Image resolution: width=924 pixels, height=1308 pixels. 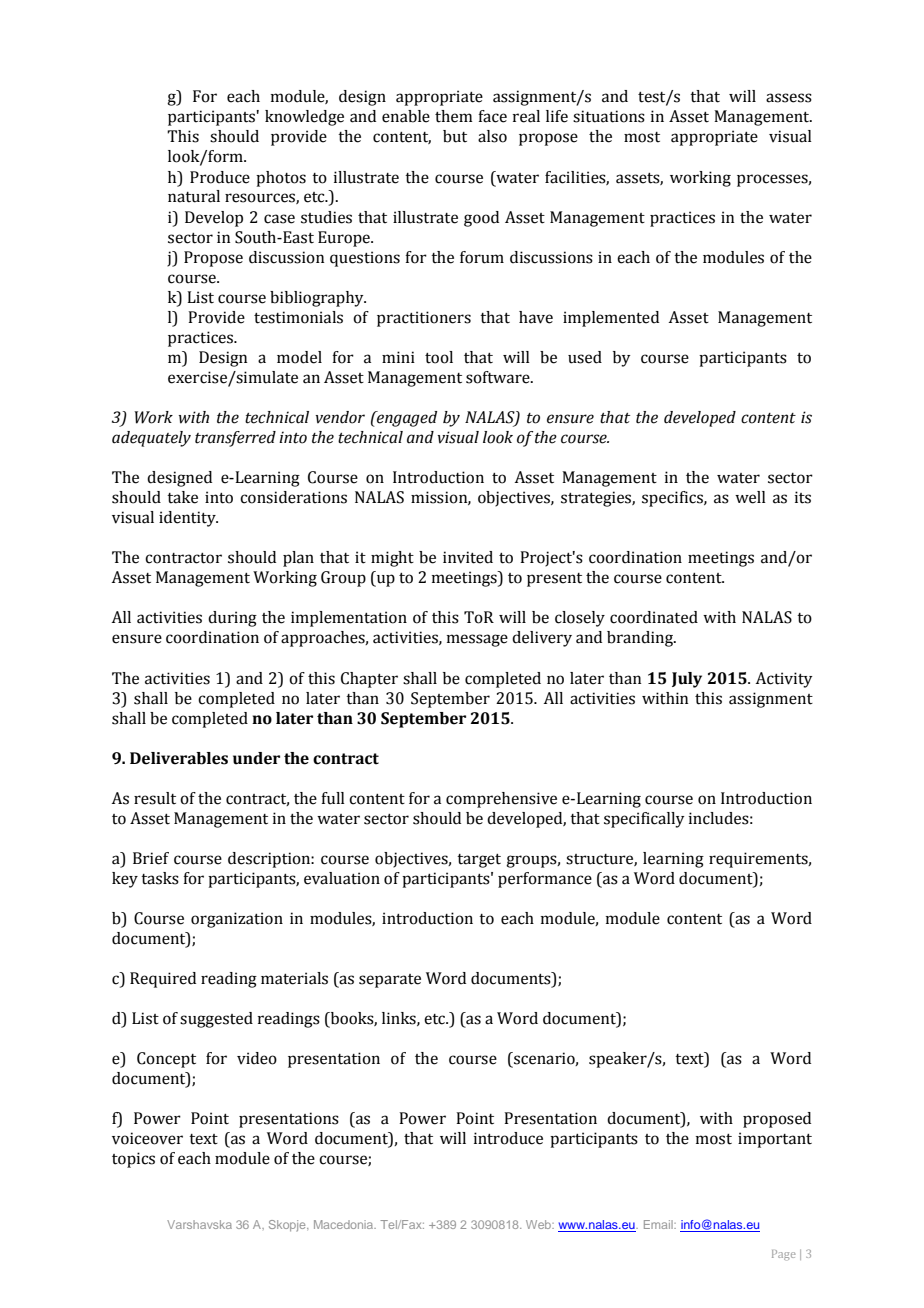 What do you see at coordinates (133, 1160) in the screenshot?
I see `topics` at bounding box center [133, 1160].
